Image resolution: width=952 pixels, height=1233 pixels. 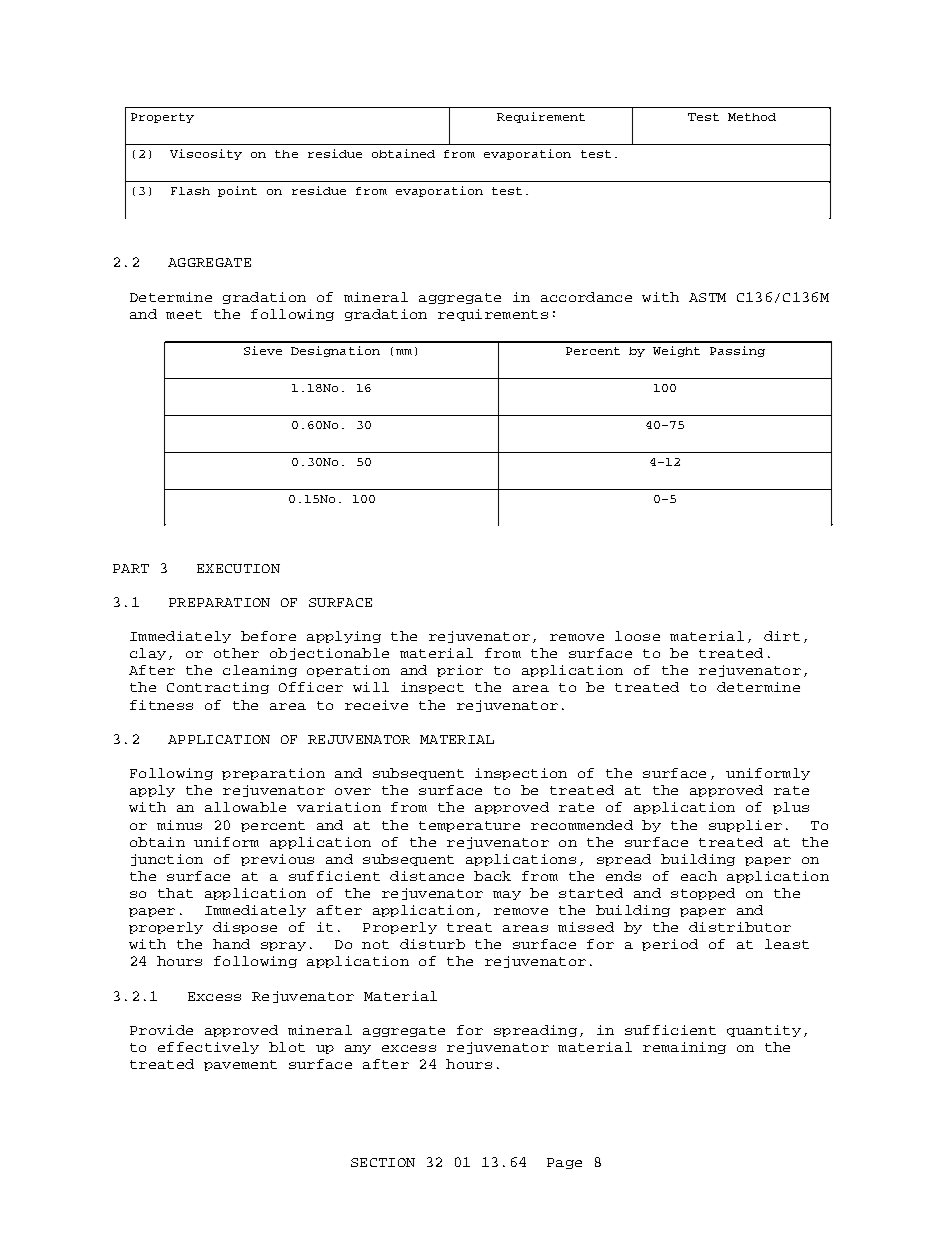 I want to click on Method, so click(x=752, y=117).
